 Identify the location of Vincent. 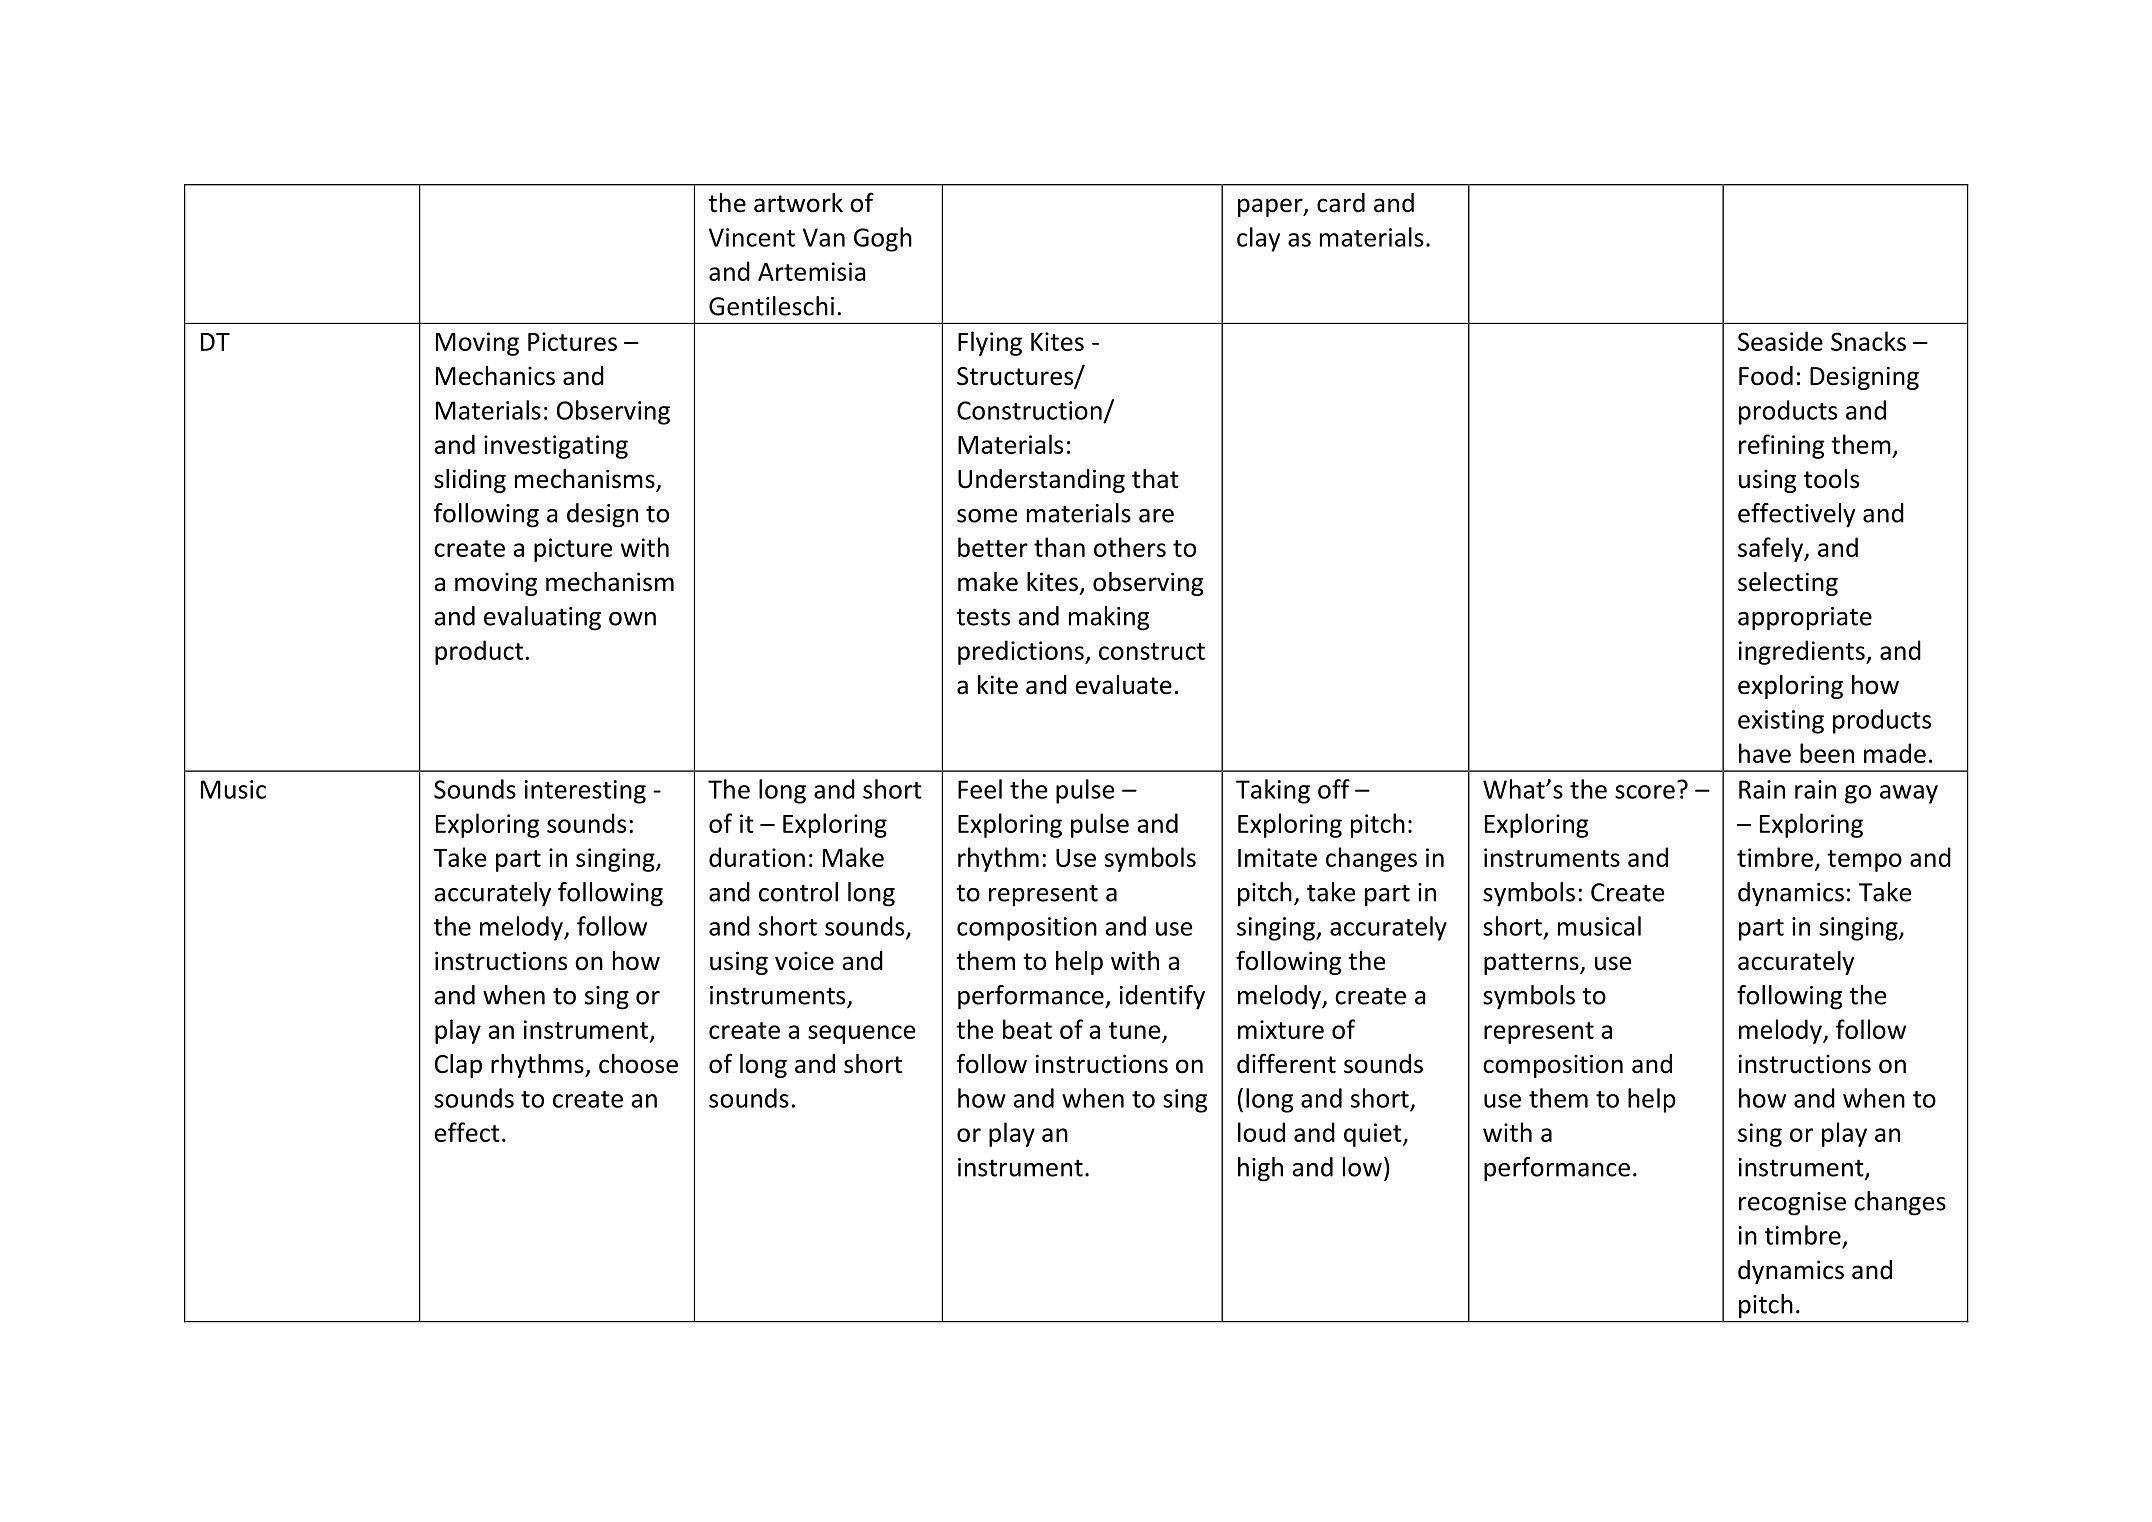
(752, 237).
